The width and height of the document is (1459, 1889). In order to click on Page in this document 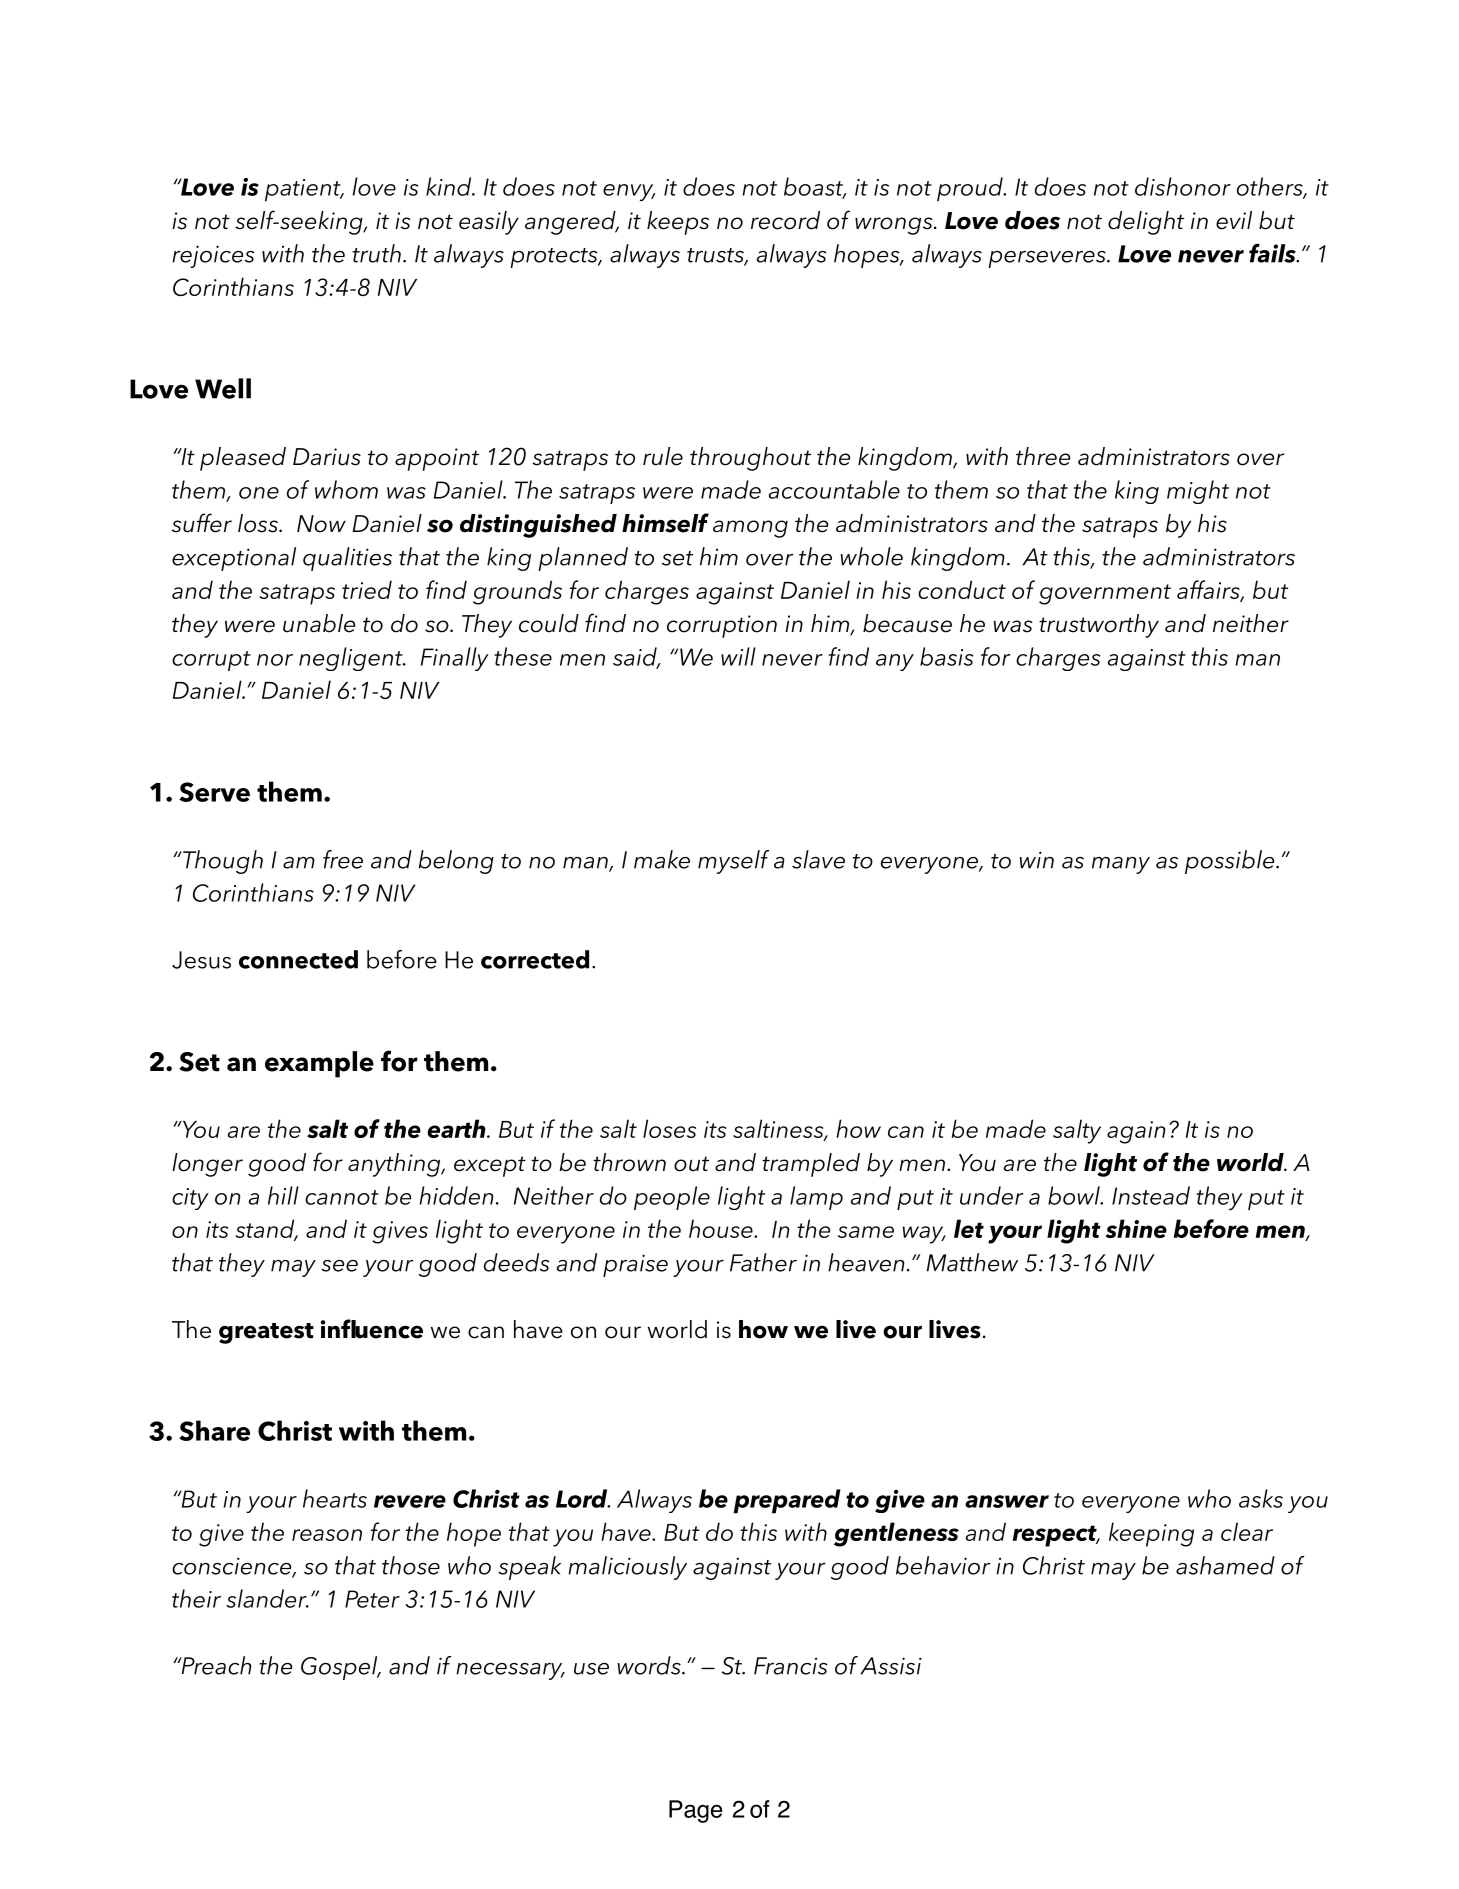, I will do `click(696, 1811)`.
